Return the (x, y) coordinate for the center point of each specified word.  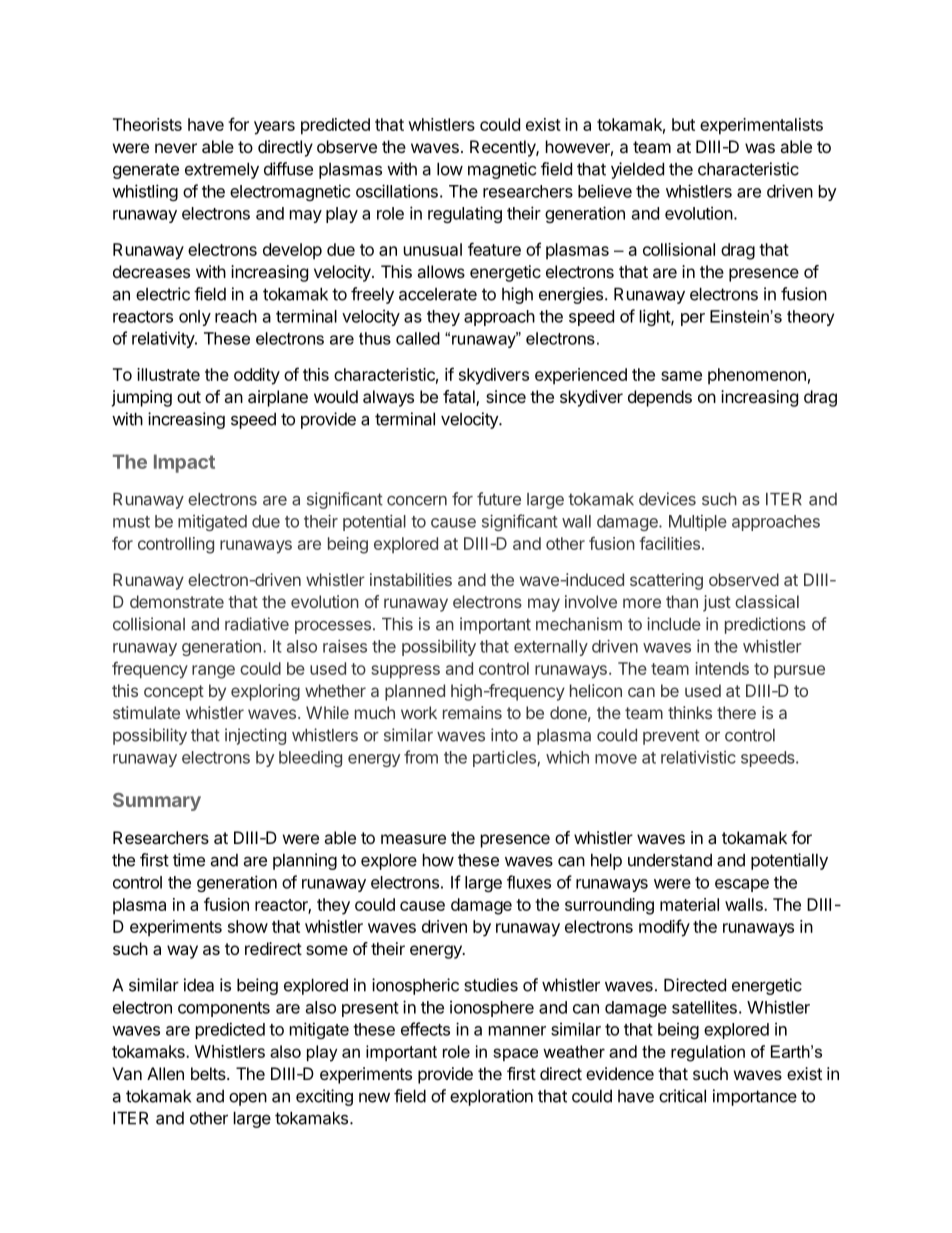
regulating (465, 214)
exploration (491, 1097)
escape (742, 885)
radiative (257, 624)
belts (209, 1073)
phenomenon (757, 376)
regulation (708, 1053)
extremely (222, 170)
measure (413, 839)
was (760, 148)
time (189, 860)
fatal (460, 398)
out (189, 397)
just (717, 603)
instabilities (411, 579)
